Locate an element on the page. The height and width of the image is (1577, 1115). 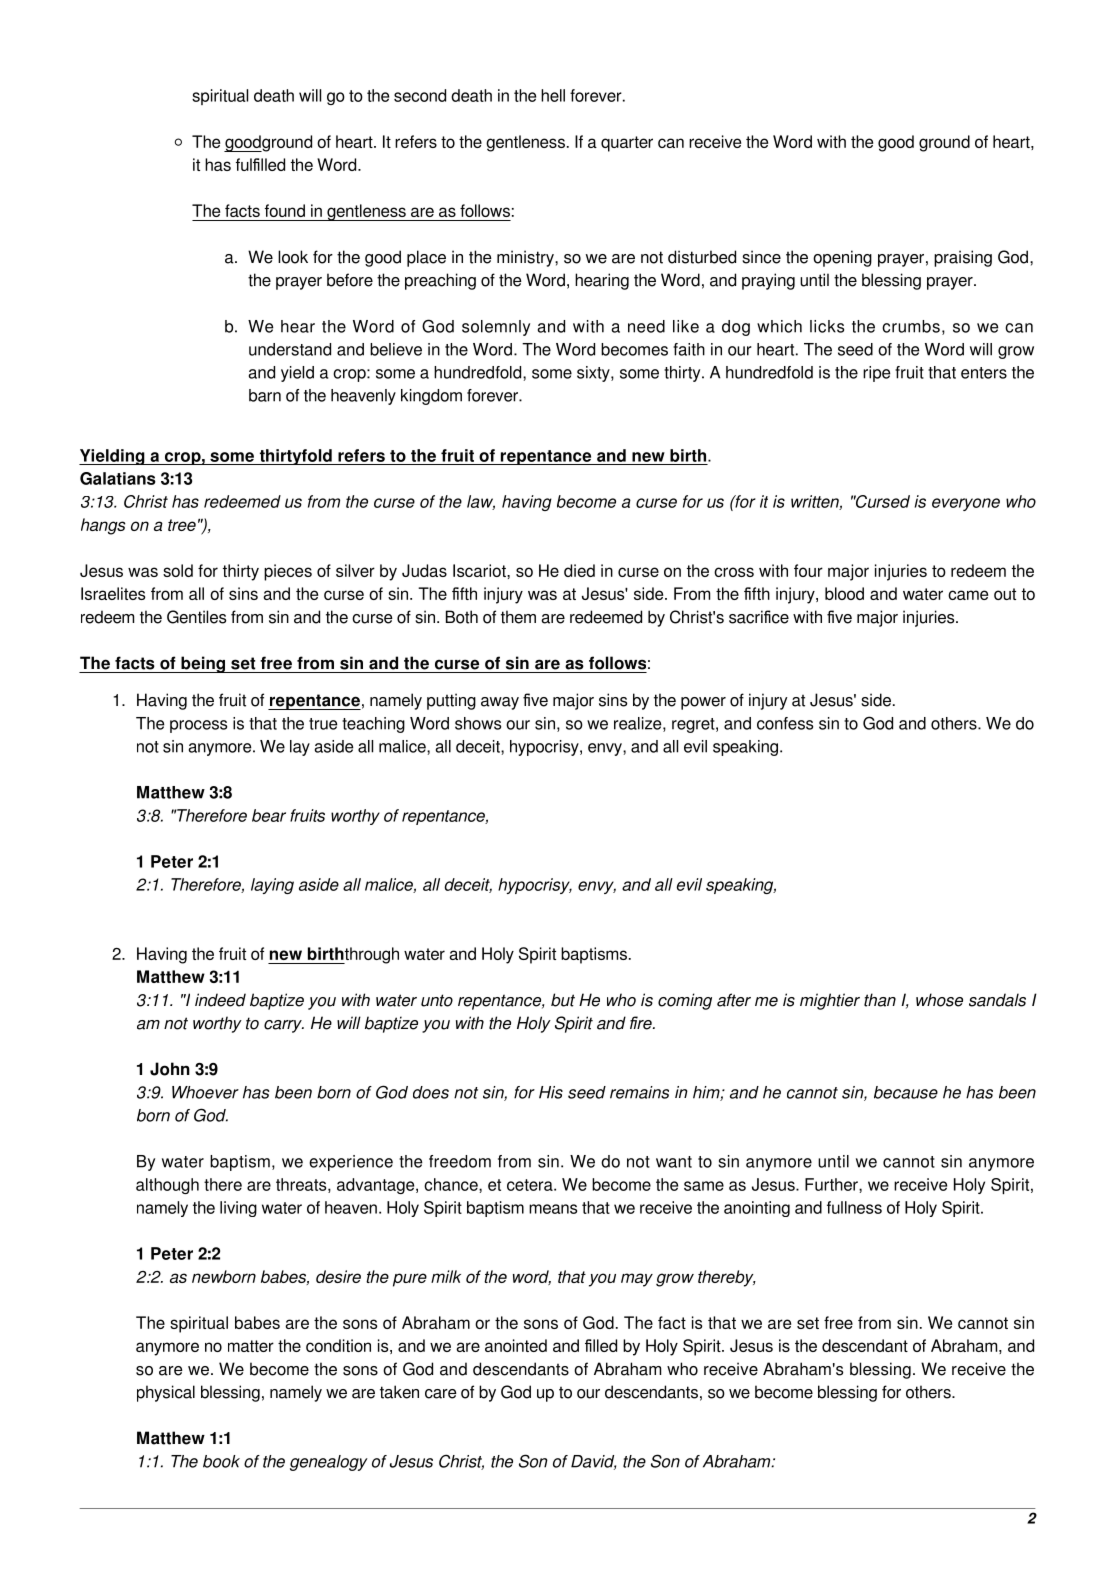
shows is located at coordinates (478, 723).
